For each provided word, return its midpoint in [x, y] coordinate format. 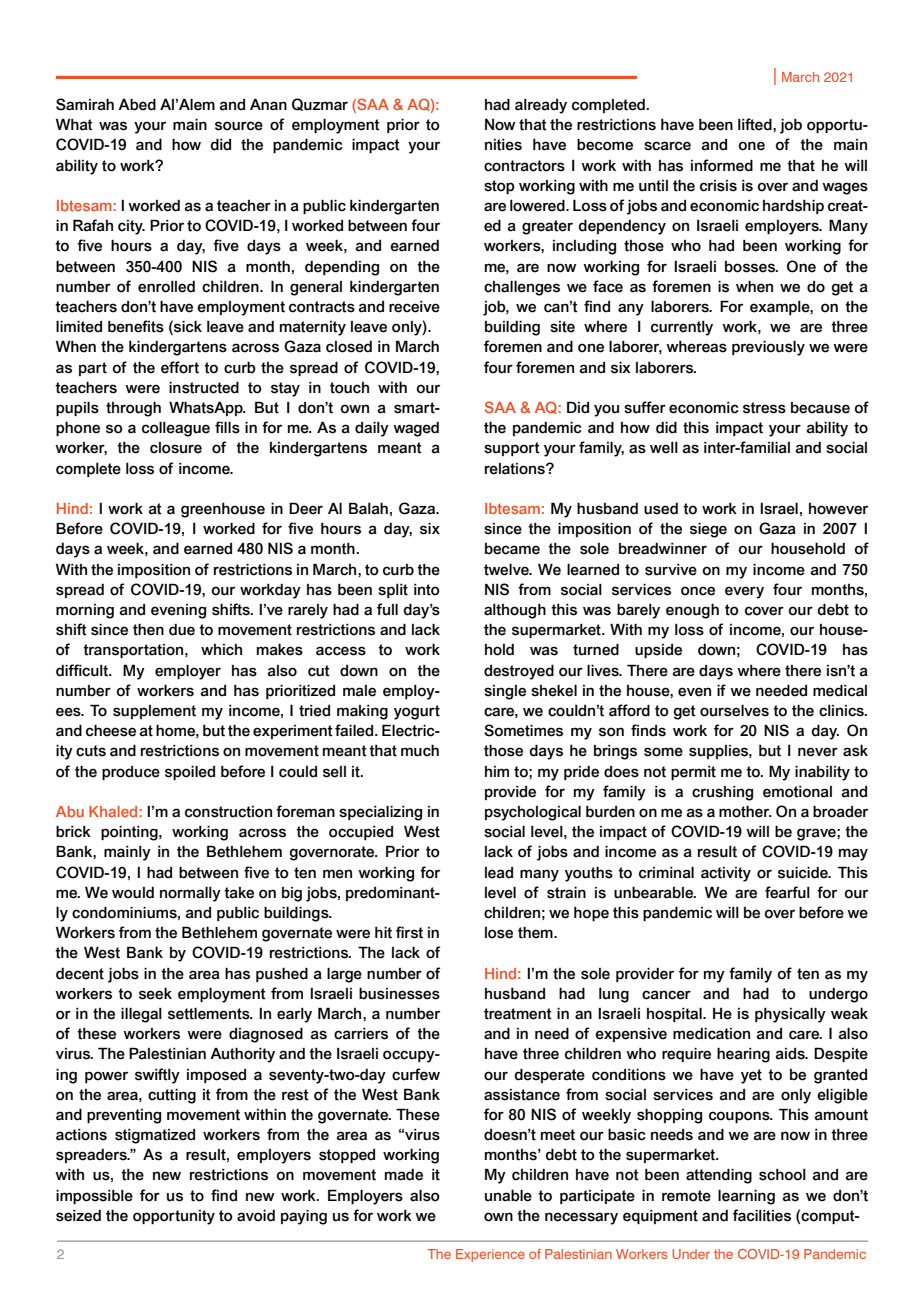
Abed [137, 104]
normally [190, 894]
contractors [524, 166]
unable [508, 1196]
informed [722, 165]
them [536, 933]
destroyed [519, 672]
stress [764, 408]
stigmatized [155, 1136]
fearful [787, 892]
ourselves [734, 711]
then [148, 630]
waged [416, 429]
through [133, 409]
